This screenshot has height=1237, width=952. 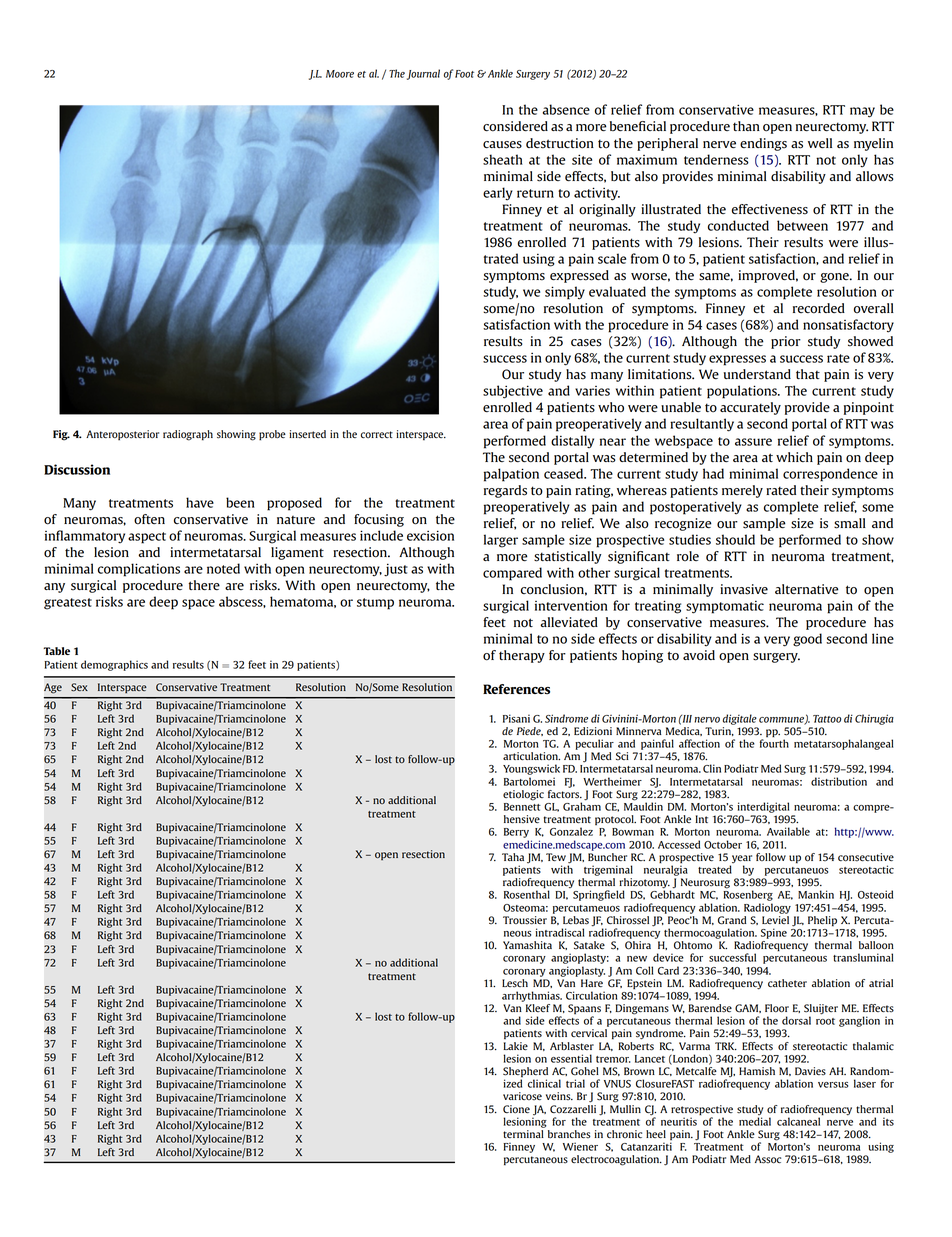 What do you see at coordinates (502, 145) in the screenshot?
I see `causes` at bounding box center [502, 145].
